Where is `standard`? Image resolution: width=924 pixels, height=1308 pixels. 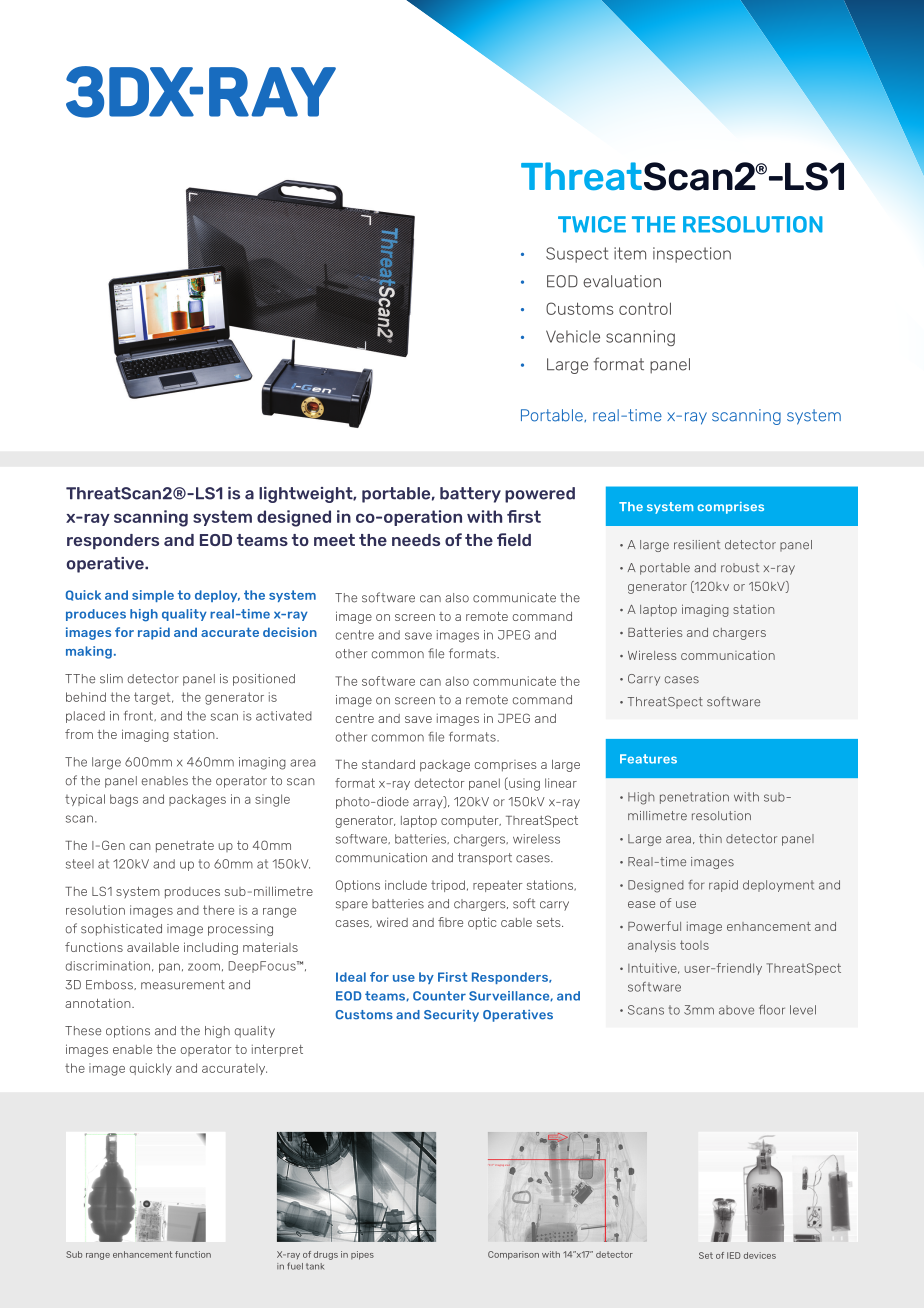 standard is located at coordinates (388, 764).
